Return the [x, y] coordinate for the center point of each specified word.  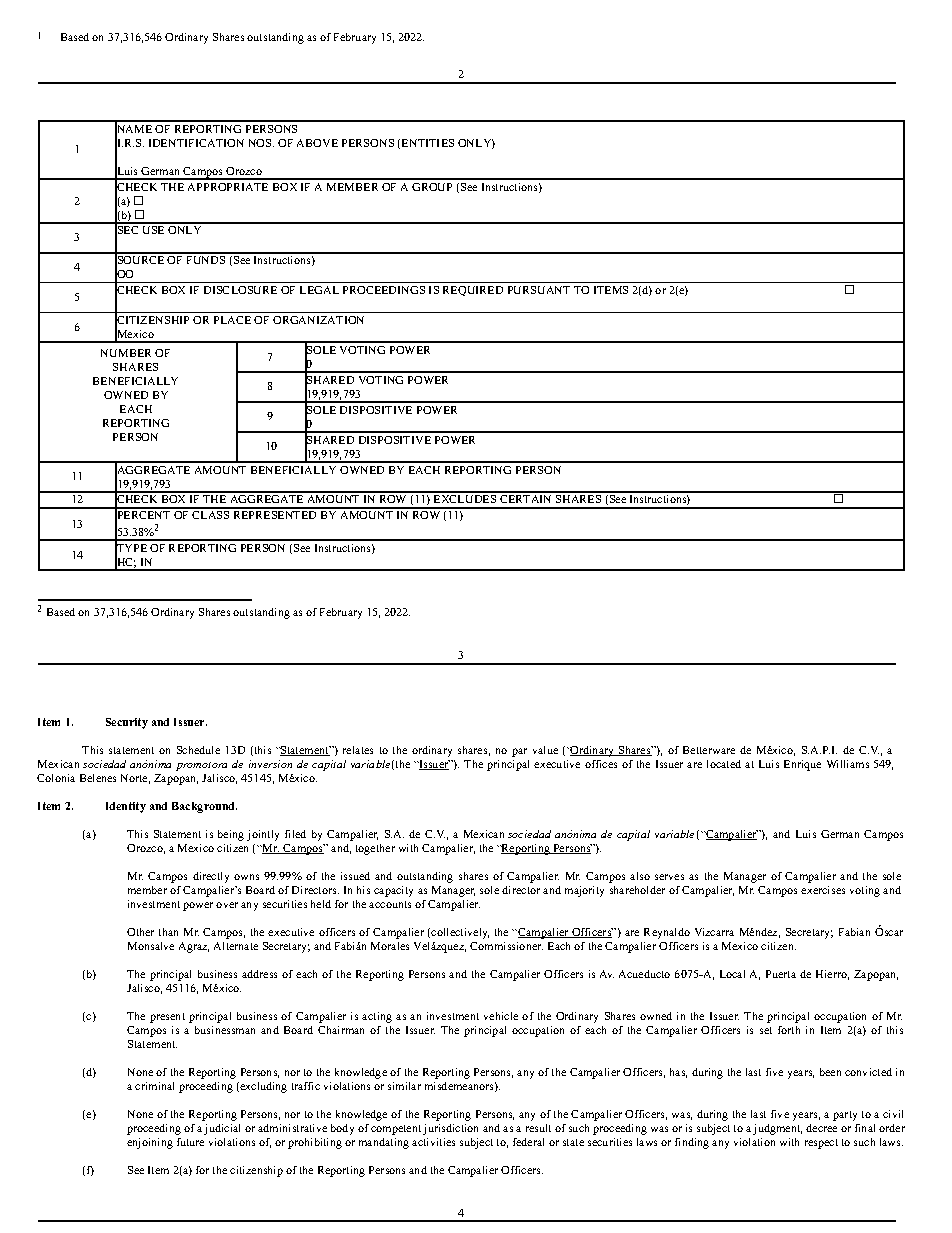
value [545, 750]
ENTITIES [428, 143]
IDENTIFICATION [196, 143]
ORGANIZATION [318, 320]
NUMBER [126, 353]
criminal [154, 1086]
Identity [126, 807]
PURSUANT [539, 290]
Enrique [802, 765]
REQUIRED [473, 291]
